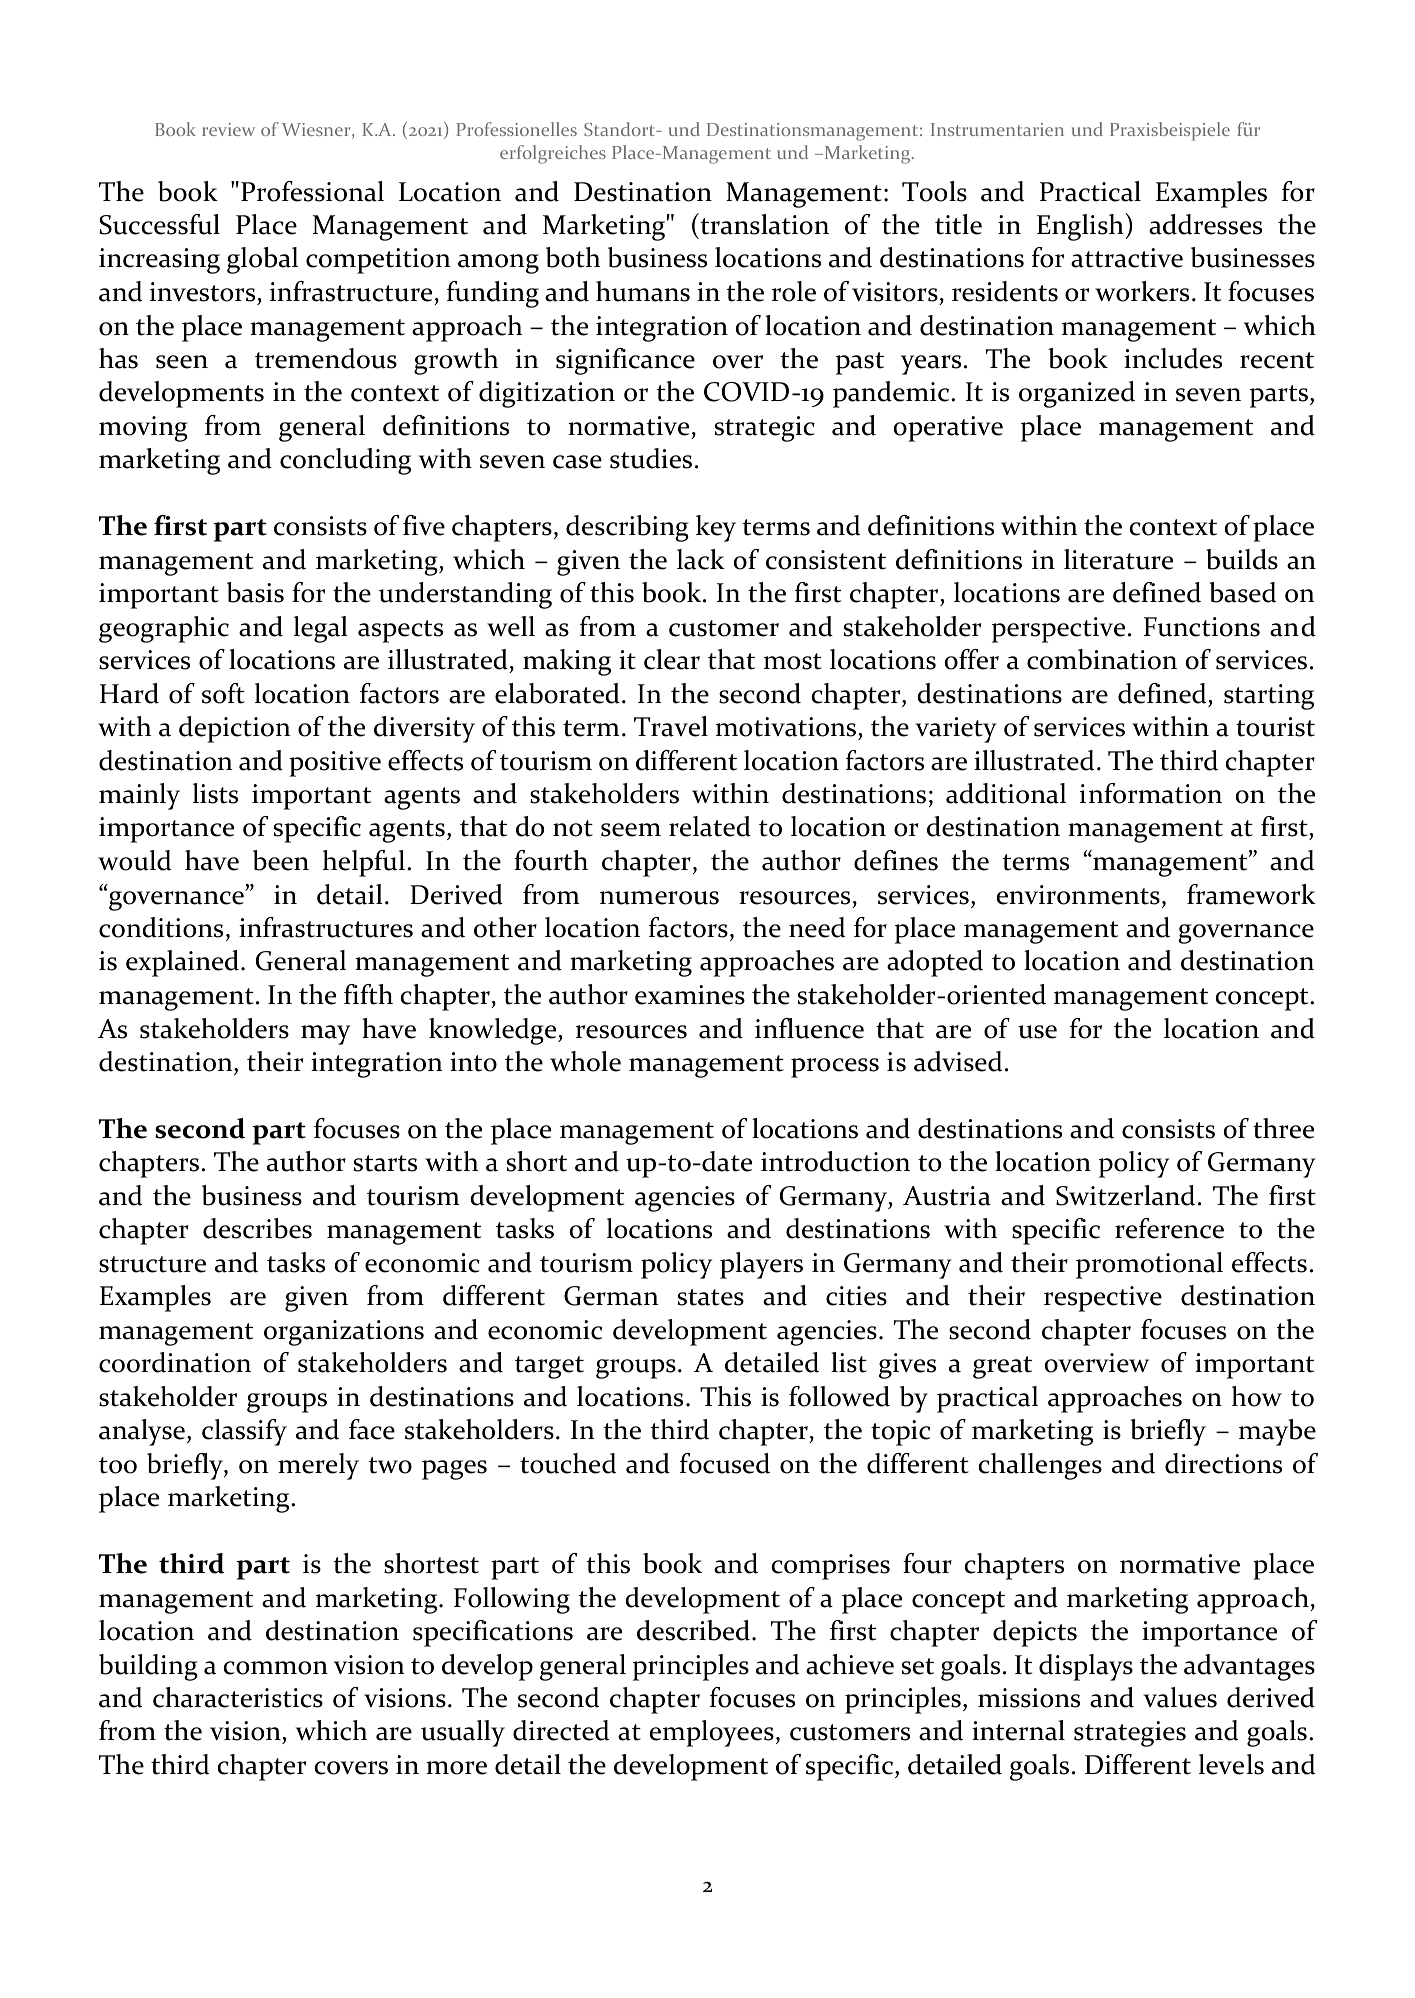 The height and width of the document is (1998, 1415). Describe the element at coordinates (182, 963) in the document. I see `explained` at that location.
